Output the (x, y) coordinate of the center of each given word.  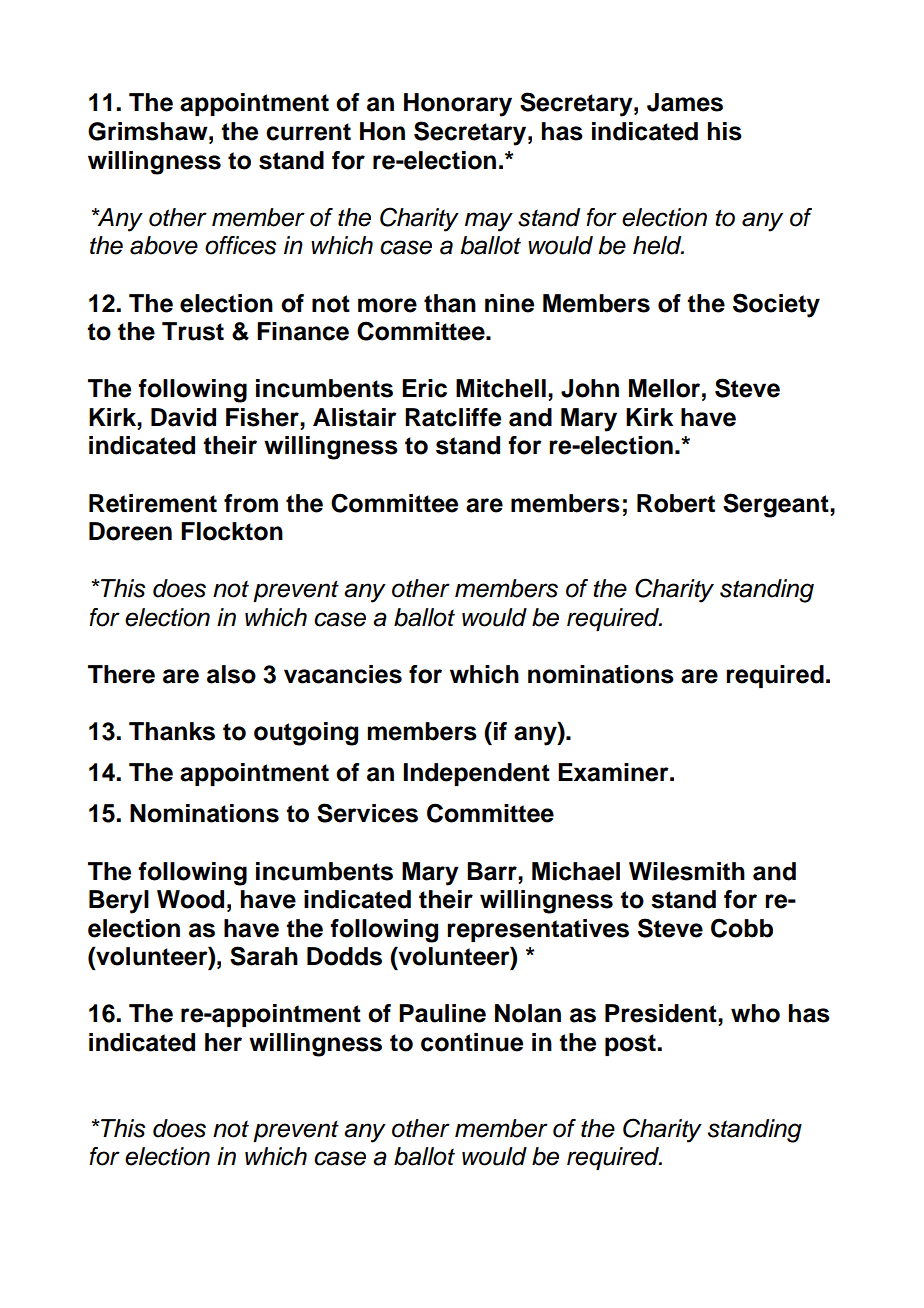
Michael (576, 871)
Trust (193, 331)
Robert (676, 503)
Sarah (264, 956)
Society (776, 305)
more (387, 305)
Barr (493, 871)
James (685, 102)
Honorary (458, 105)
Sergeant (777, 505)
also (231, 674)
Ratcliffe (453, 417)
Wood (190, 899)
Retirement (153, 503)
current (308, 132)
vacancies (343, 674)
